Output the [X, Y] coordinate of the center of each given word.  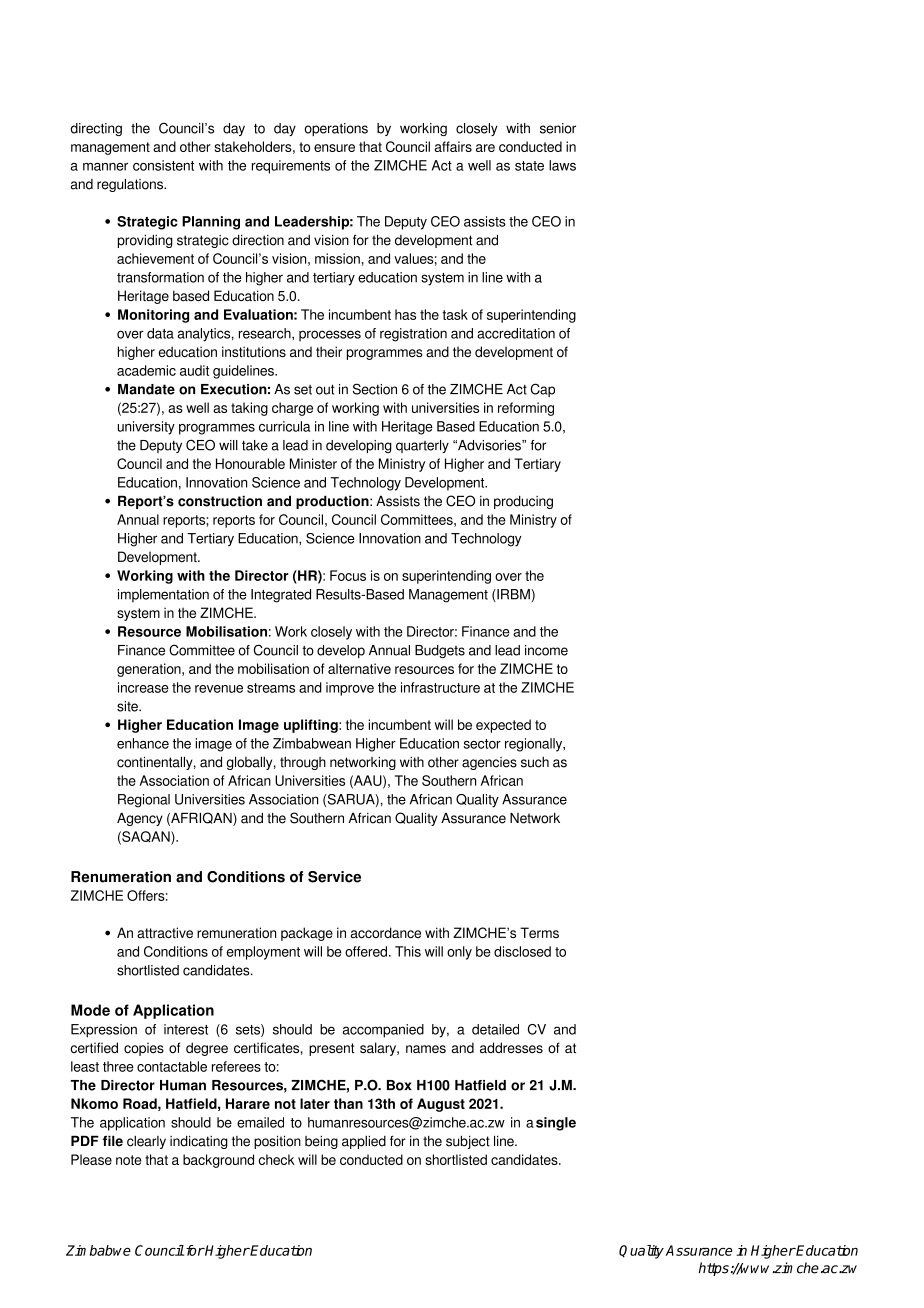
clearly [146, 1142]
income [546, 650]
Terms [539, 932]
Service [334, 877]
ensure [334, 148]
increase [143, 687]
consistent [163, 165]
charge [292, 409]
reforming [526, 409]
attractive [165, 932]
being [321, 1142]
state [529, 166]
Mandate [146, 389]
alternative [359, 668]
